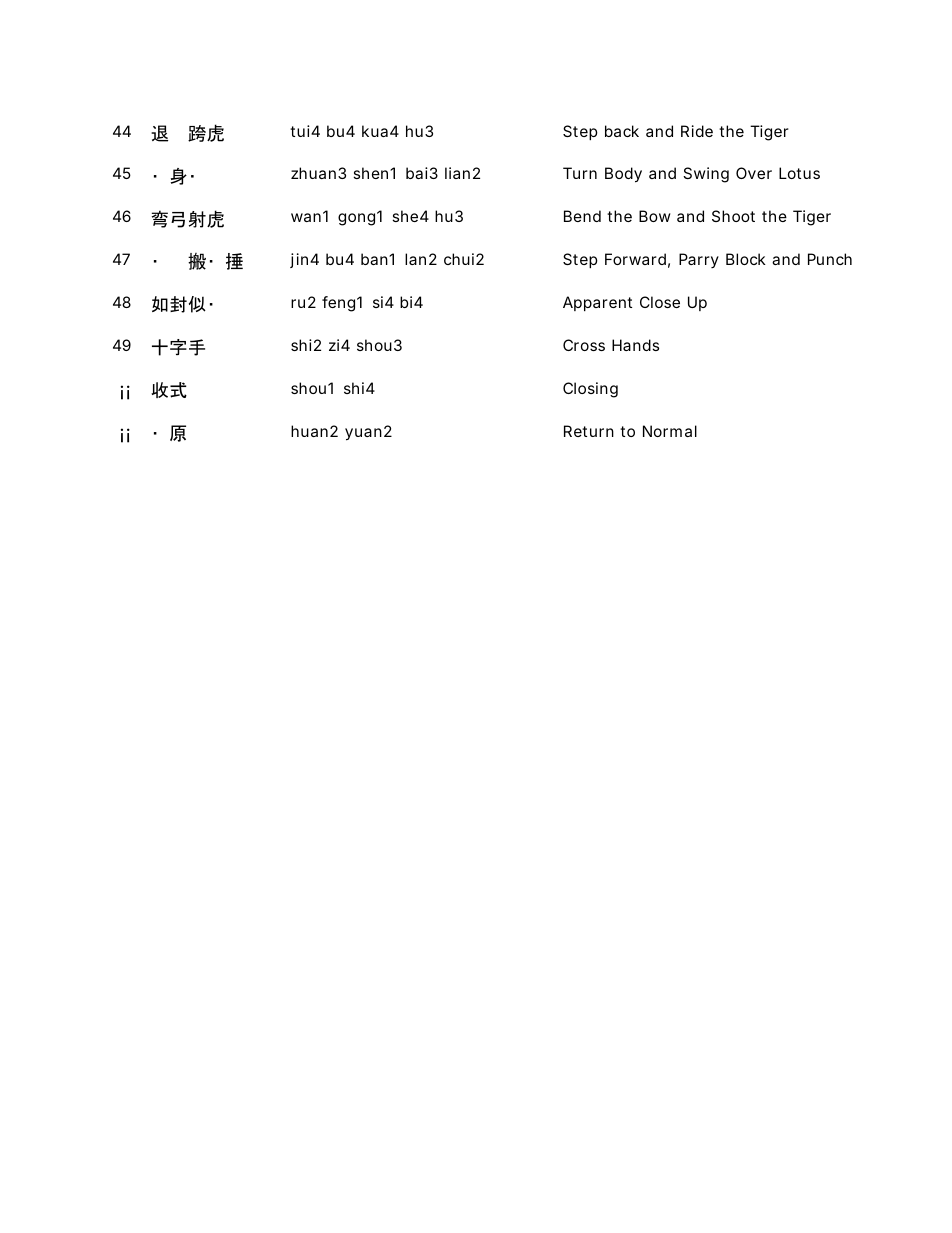  What do you see at coordinates (746, 259) in the image?
I see `Block` at bounding box center [746, 259].
